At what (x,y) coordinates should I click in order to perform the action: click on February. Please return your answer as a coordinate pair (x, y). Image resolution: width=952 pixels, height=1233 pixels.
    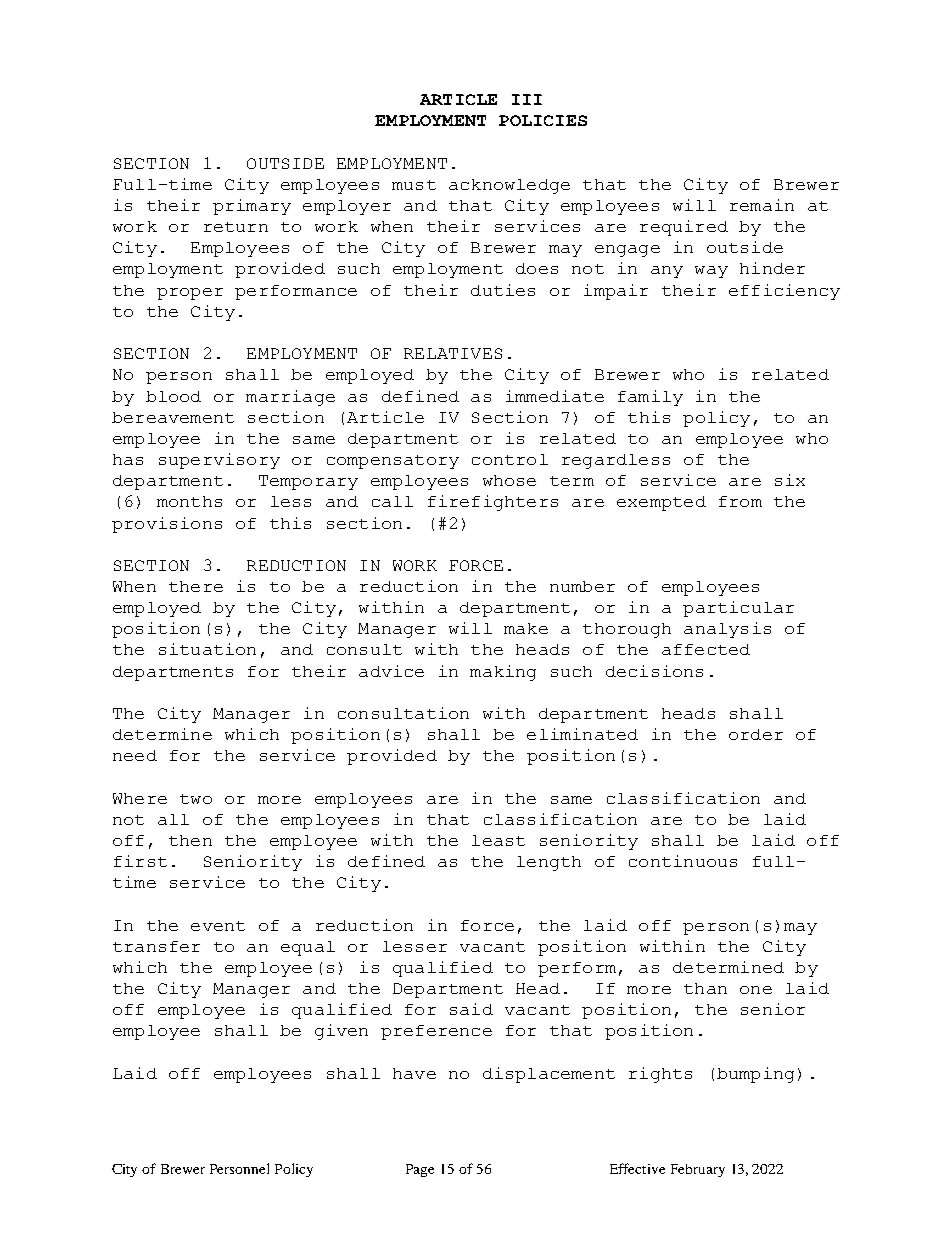
    Looking at the image, I should click on (698, 1170).
